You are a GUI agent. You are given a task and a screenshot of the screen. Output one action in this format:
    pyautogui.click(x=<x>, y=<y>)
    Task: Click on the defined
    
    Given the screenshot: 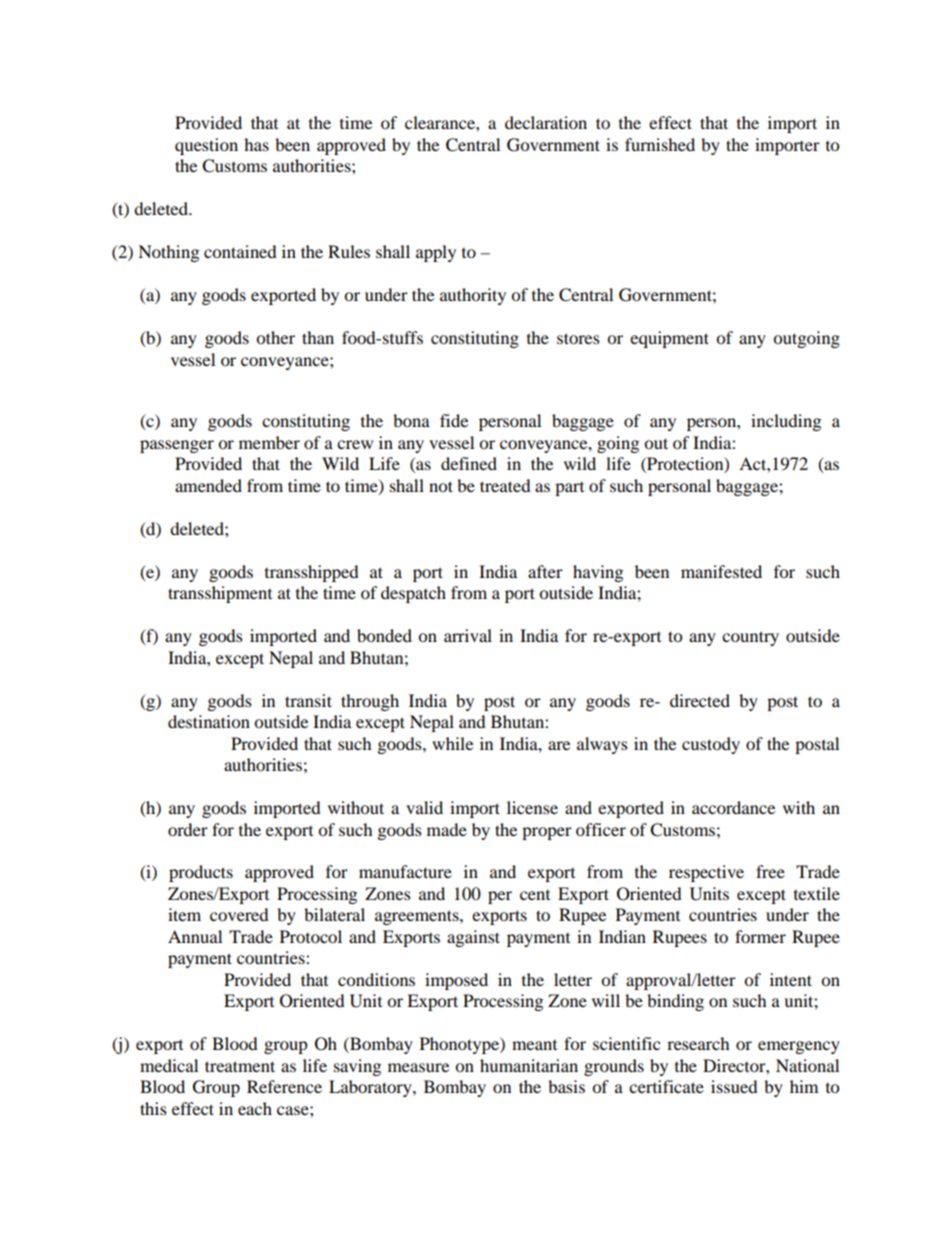 What is the action you would take?
    pyautogui.click(x=469, y=463)
